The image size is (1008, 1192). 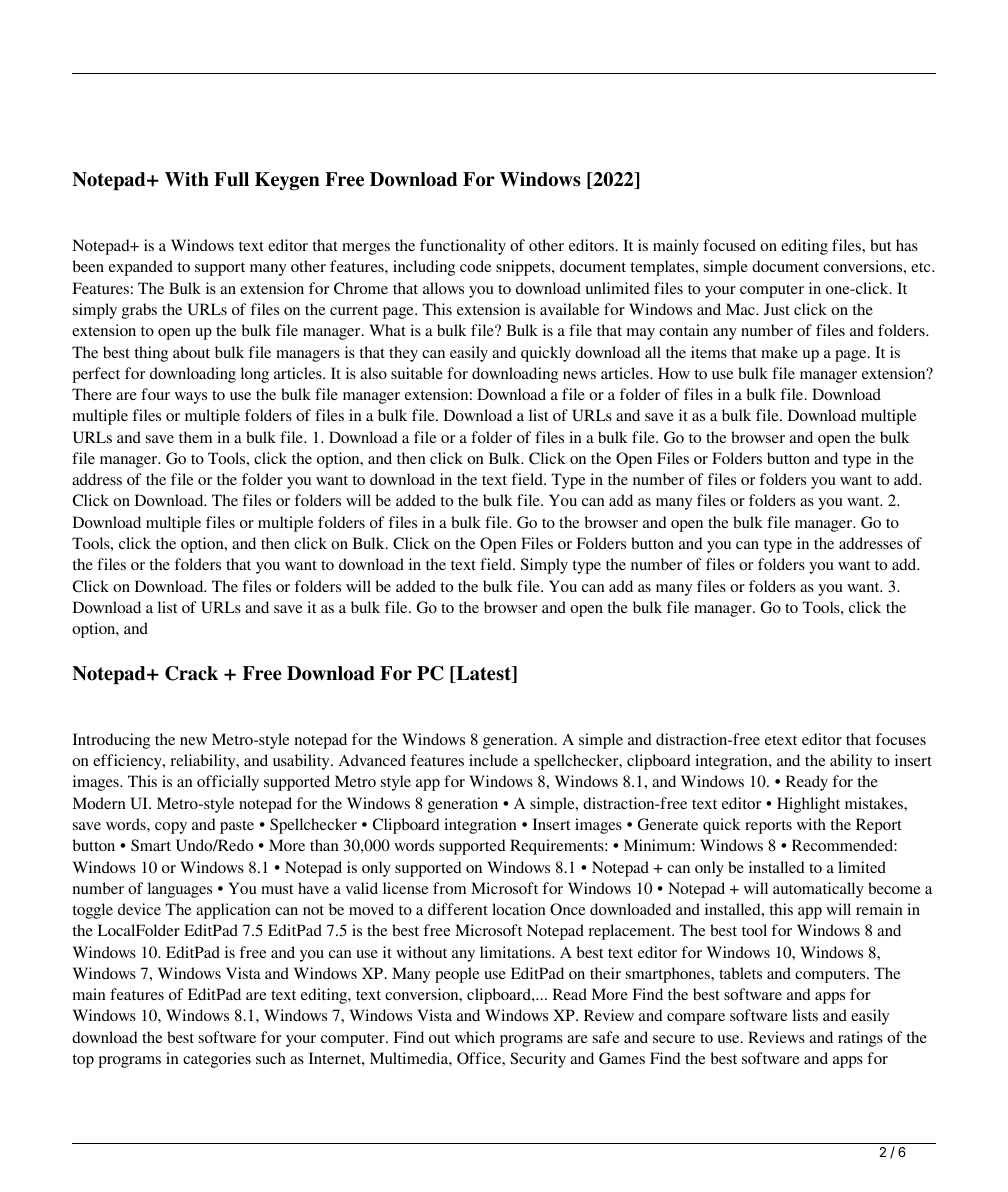 What do you see at coordinates (901, 739) in the image?
I see `focuses` at bounding box center [901, 739].
